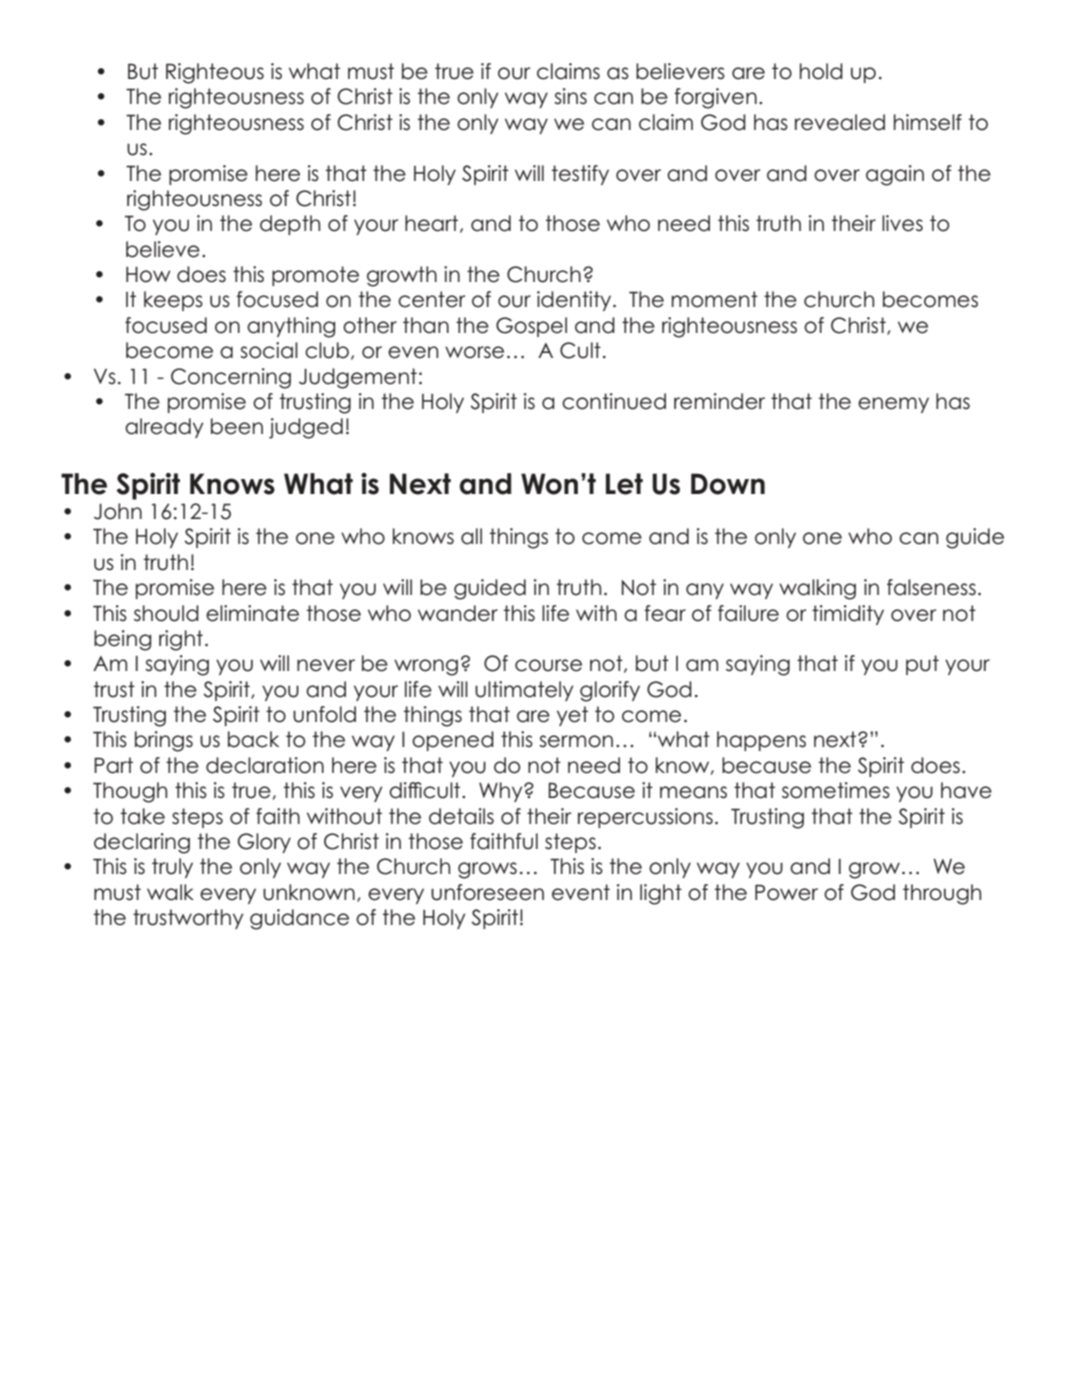  Describe the element at coordinates (290, 225) in the page. I see `depth` at that location.
